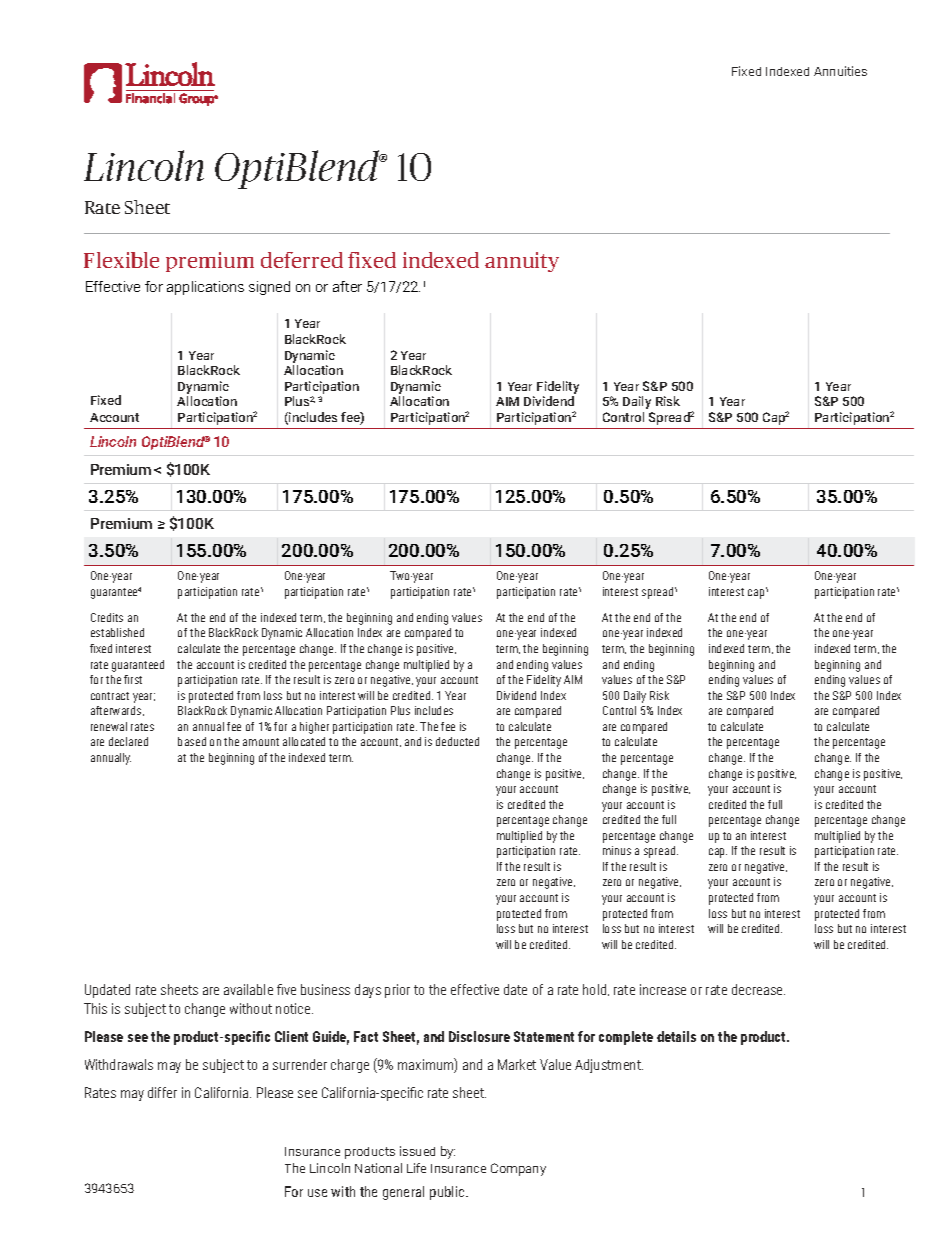 The height and width of the document is (1233, 952). I want to click on annuity, so click(522, 262).
